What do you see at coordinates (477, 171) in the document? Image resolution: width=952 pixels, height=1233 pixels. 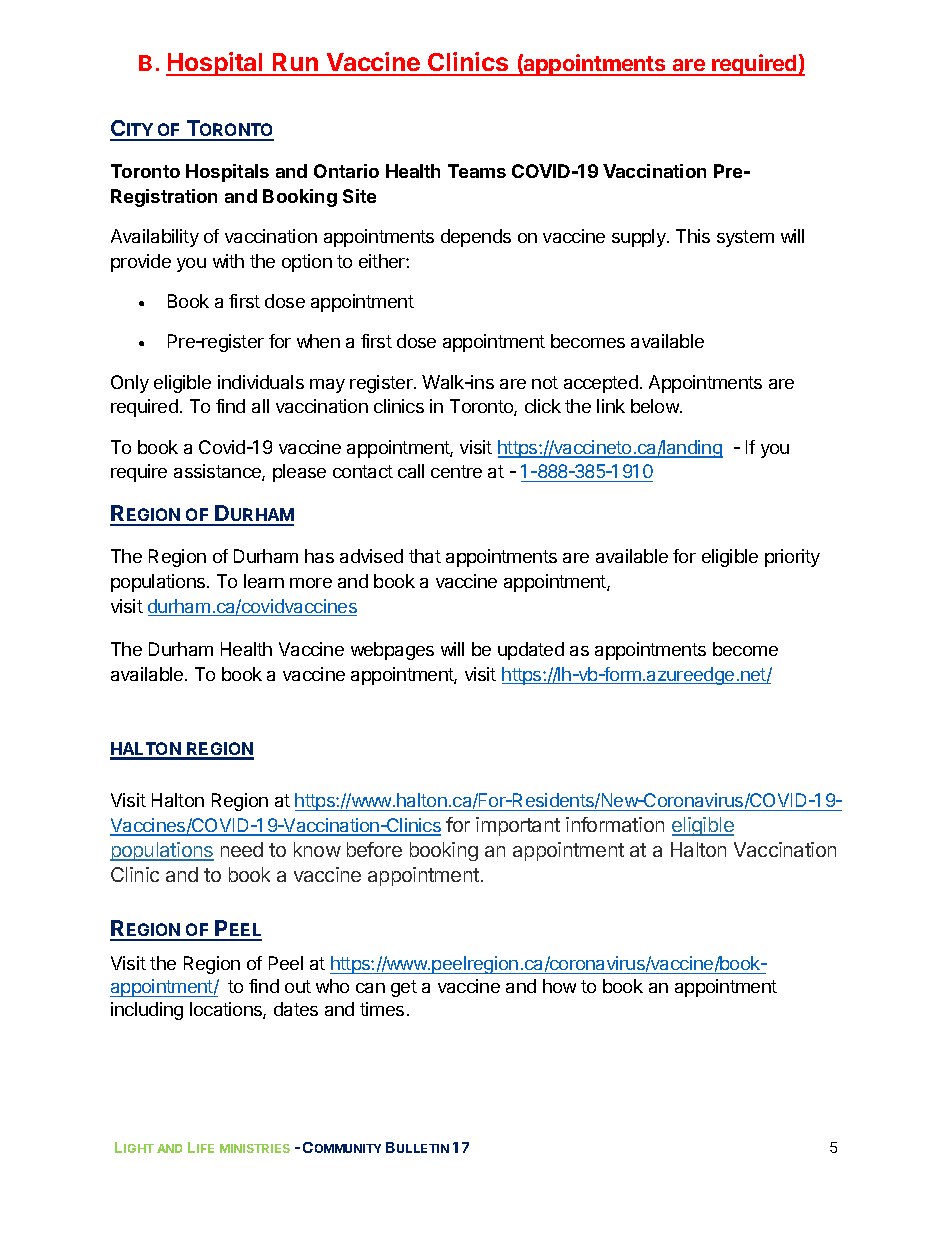 I see `Teams` at bounding box center [477, 171].
